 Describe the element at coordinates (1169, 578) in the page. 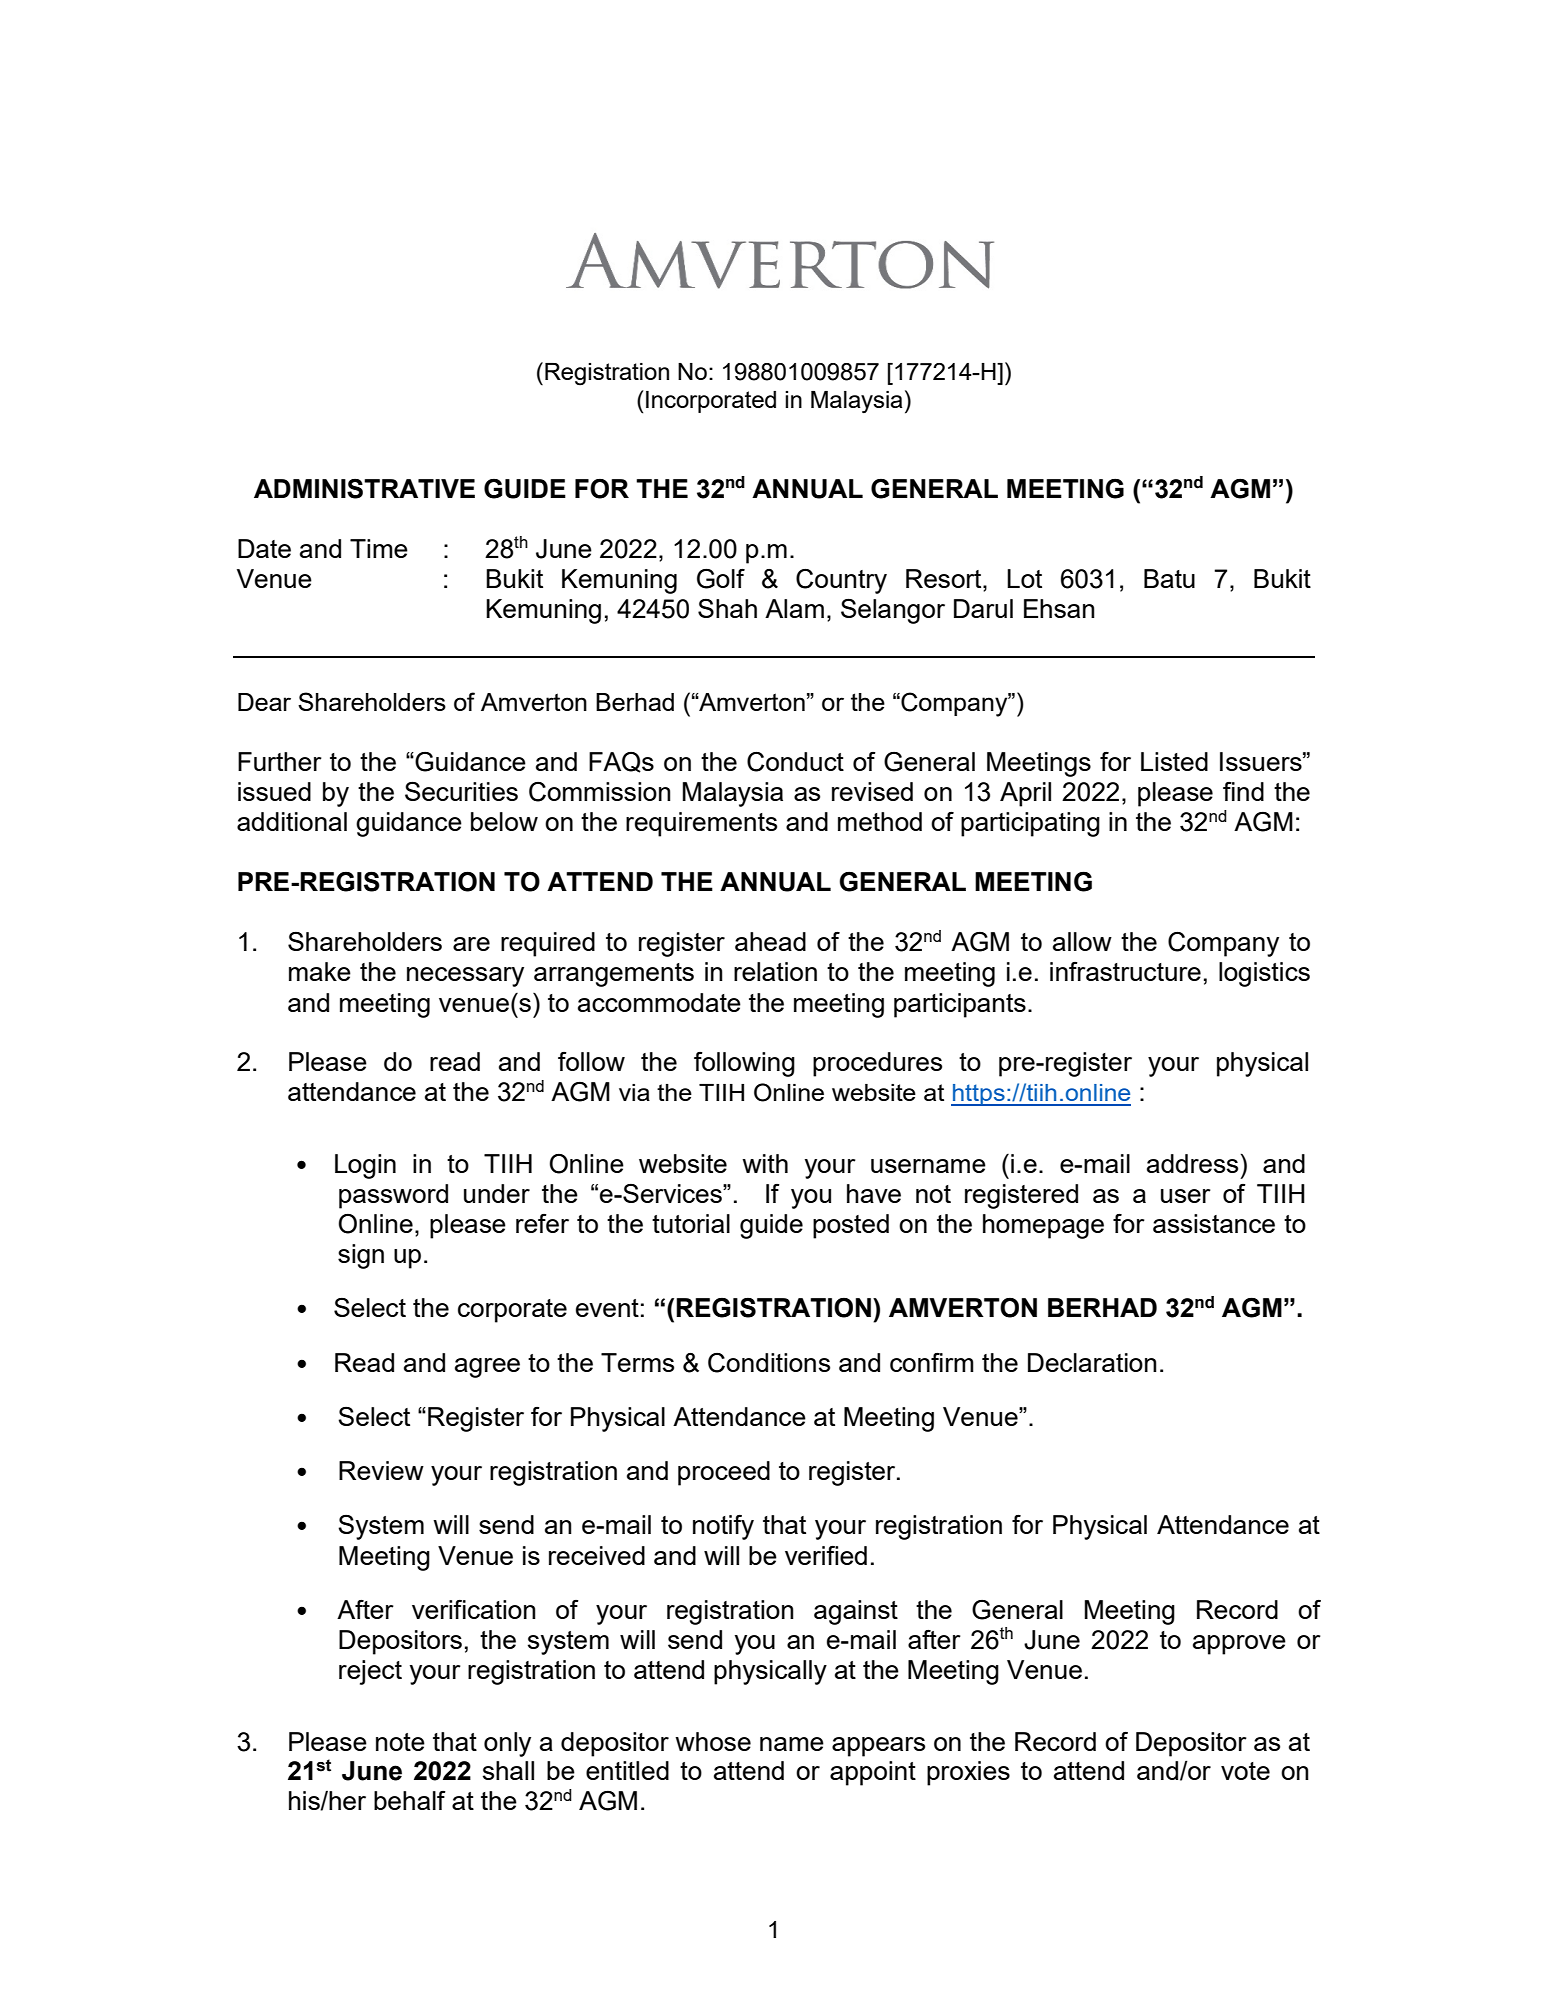

I see `Batu` at that location.
